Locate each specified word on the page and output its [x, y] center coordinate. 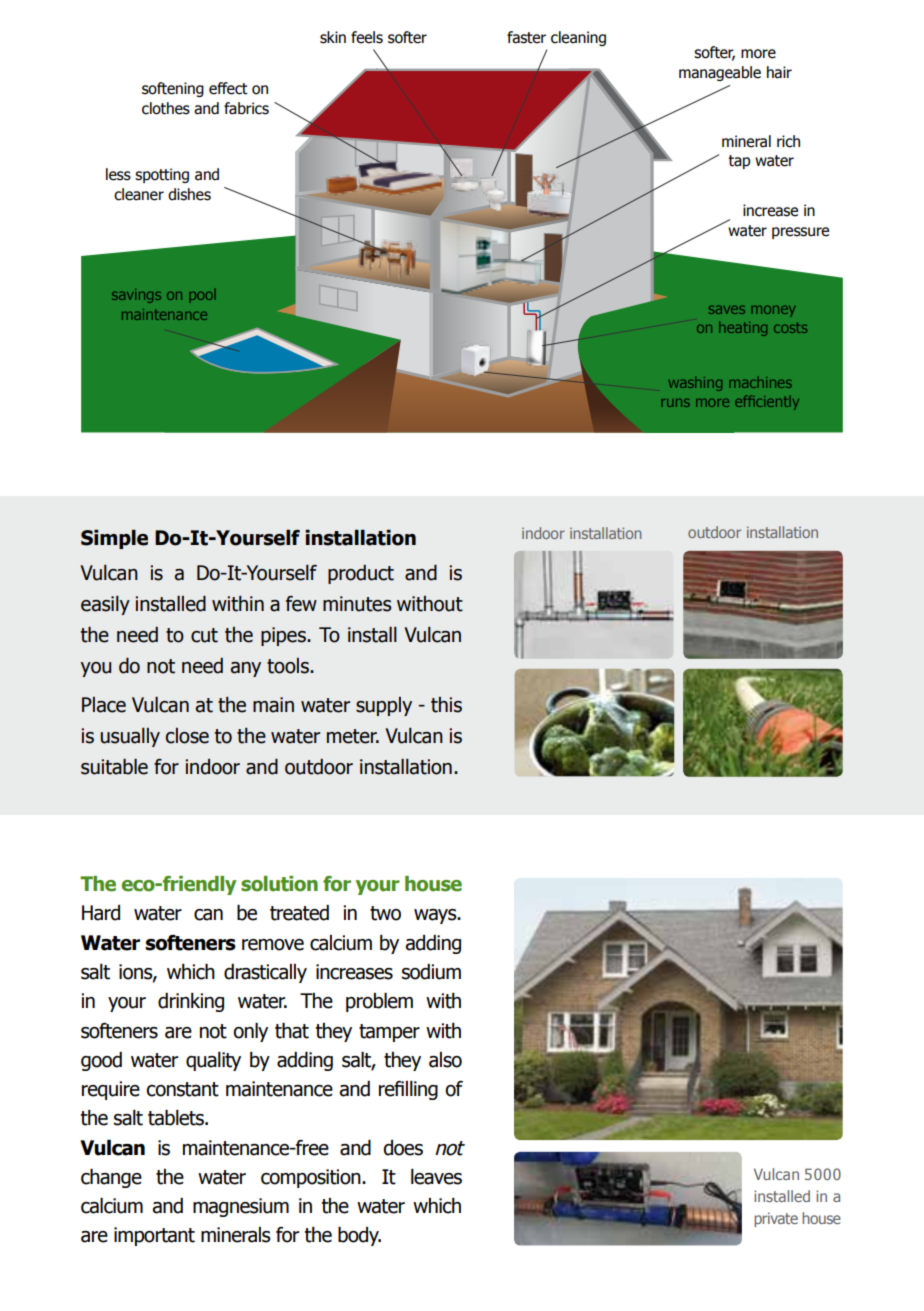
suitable [114, 767]
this [446, 705]
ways [436, 916]
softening [173, 89]
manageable [720, 73]
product [361, 574]
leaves [436, 1176]
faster [526, 37]
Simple [114, 539]
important [154, 1236]
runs [676, 403]
